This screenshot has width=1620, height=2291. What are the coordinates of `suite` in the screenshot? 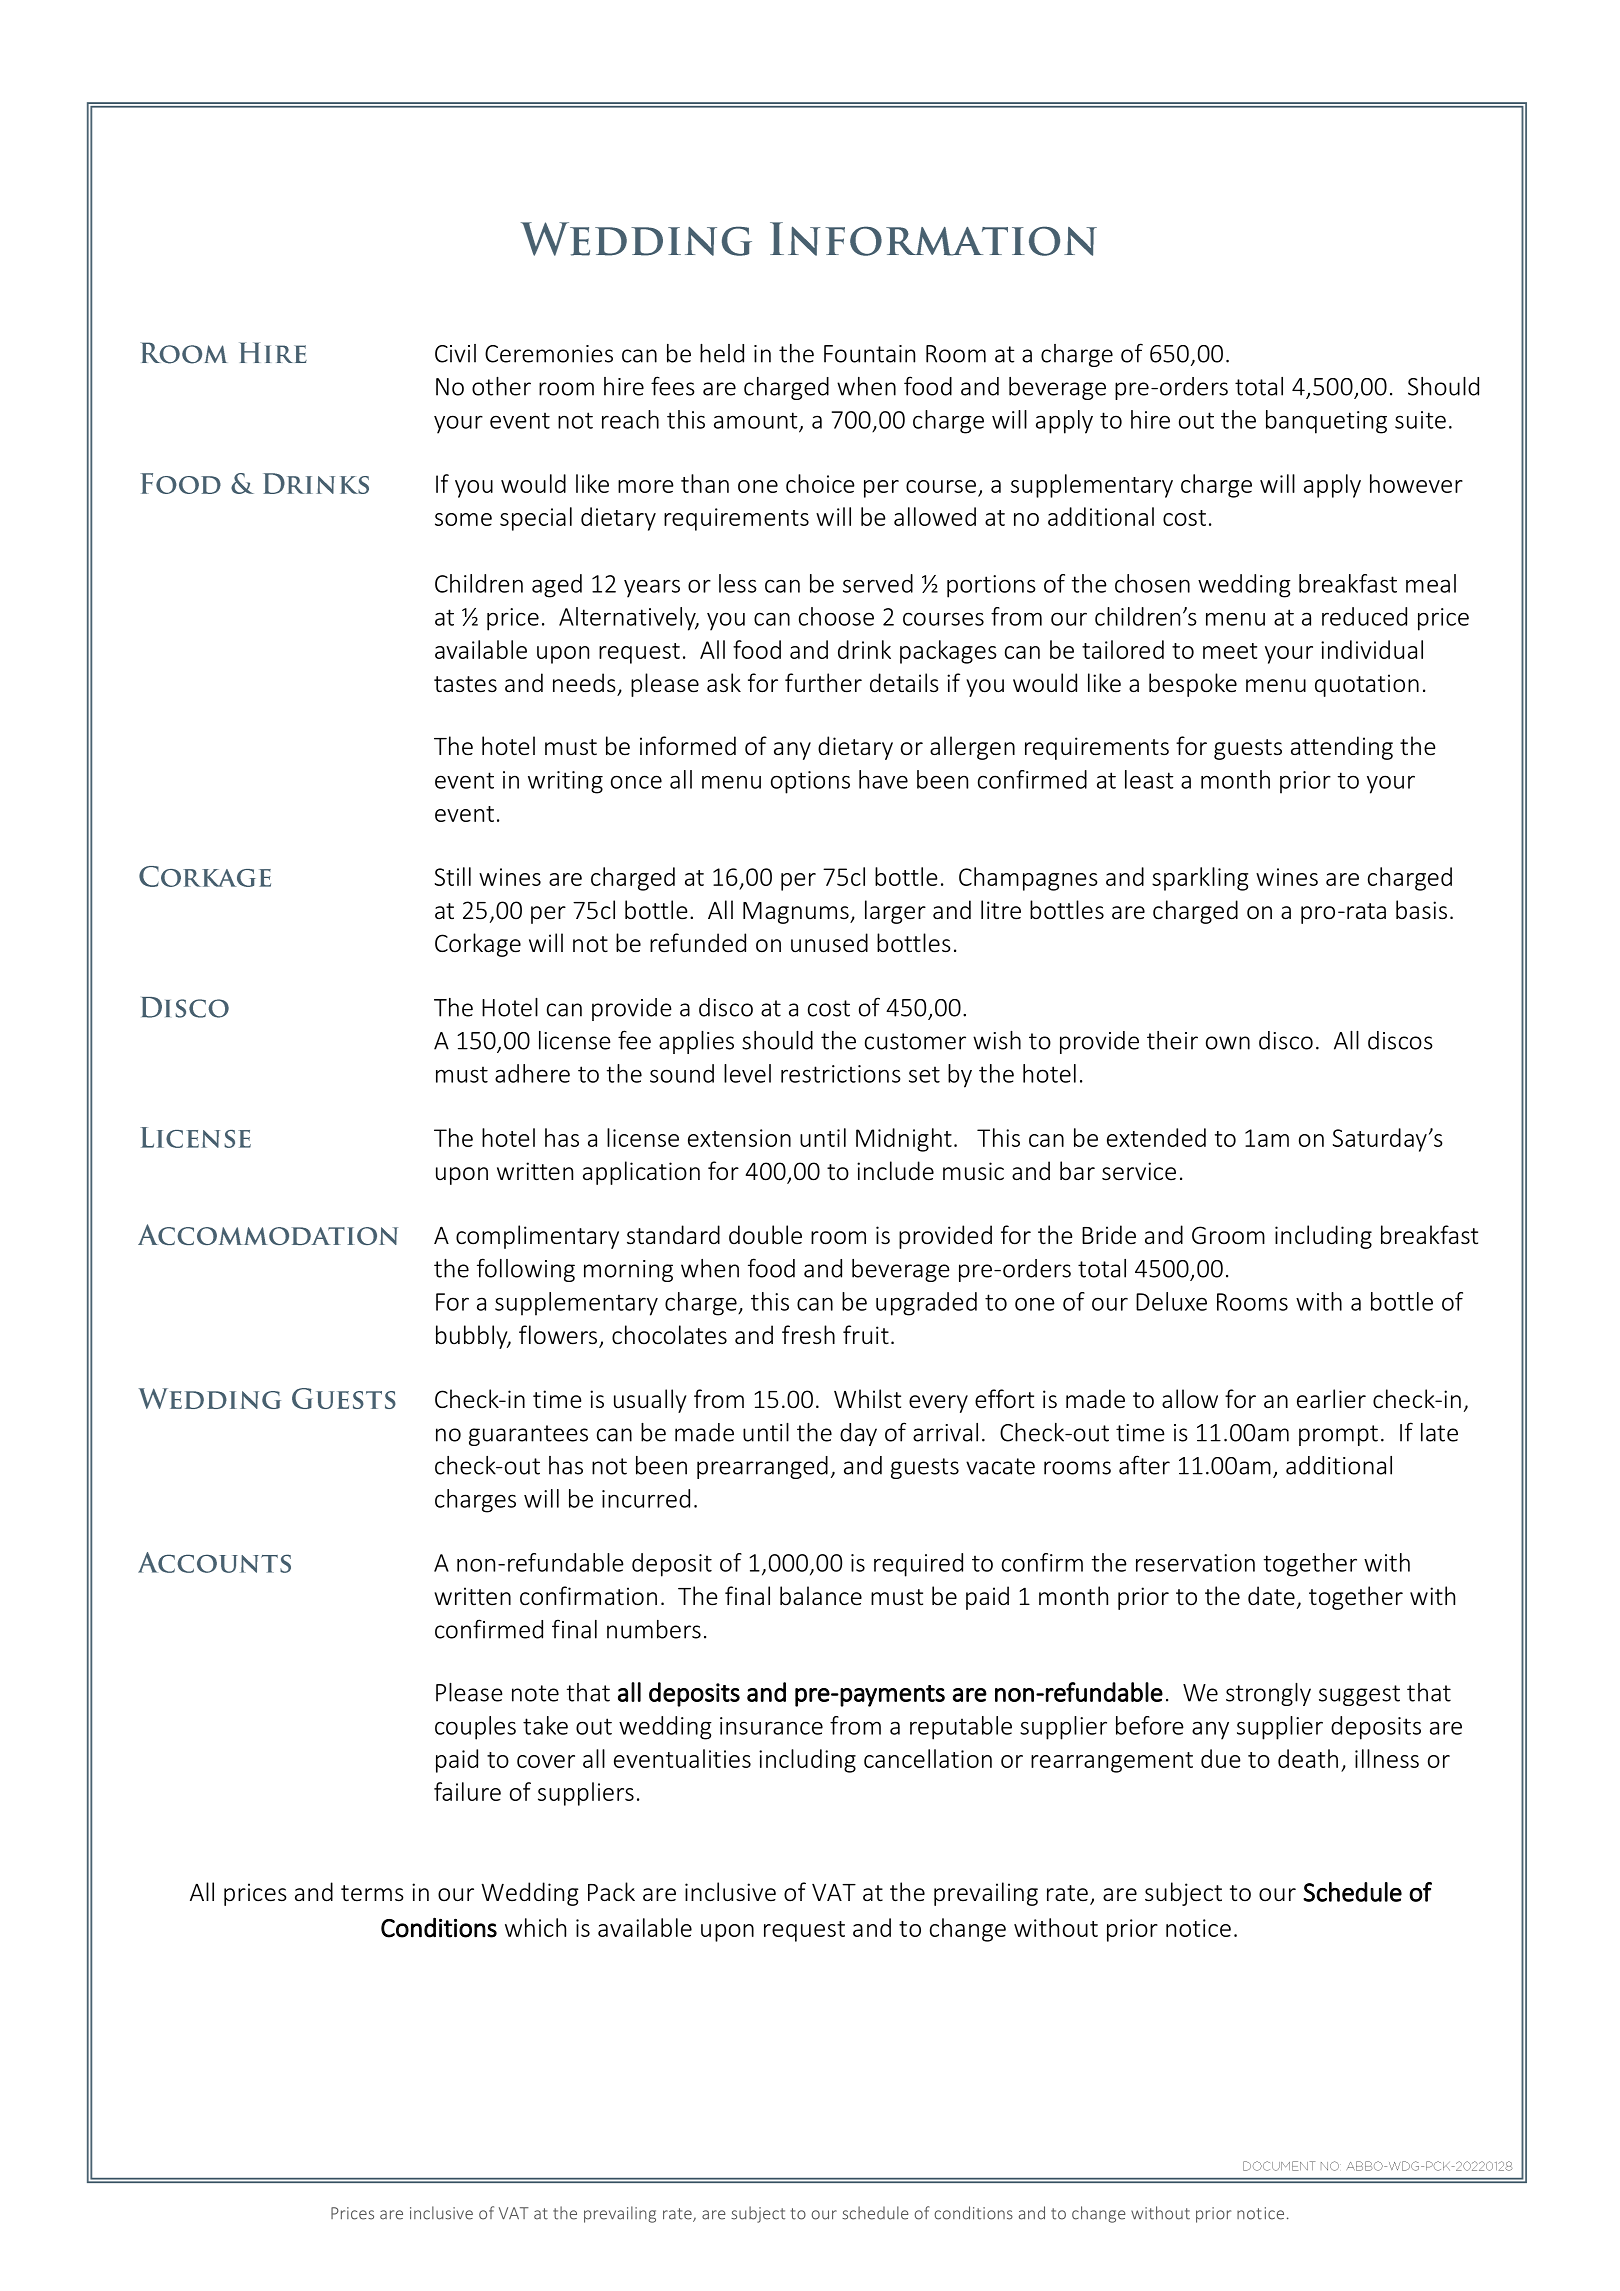 It's located at (1420, 420).
